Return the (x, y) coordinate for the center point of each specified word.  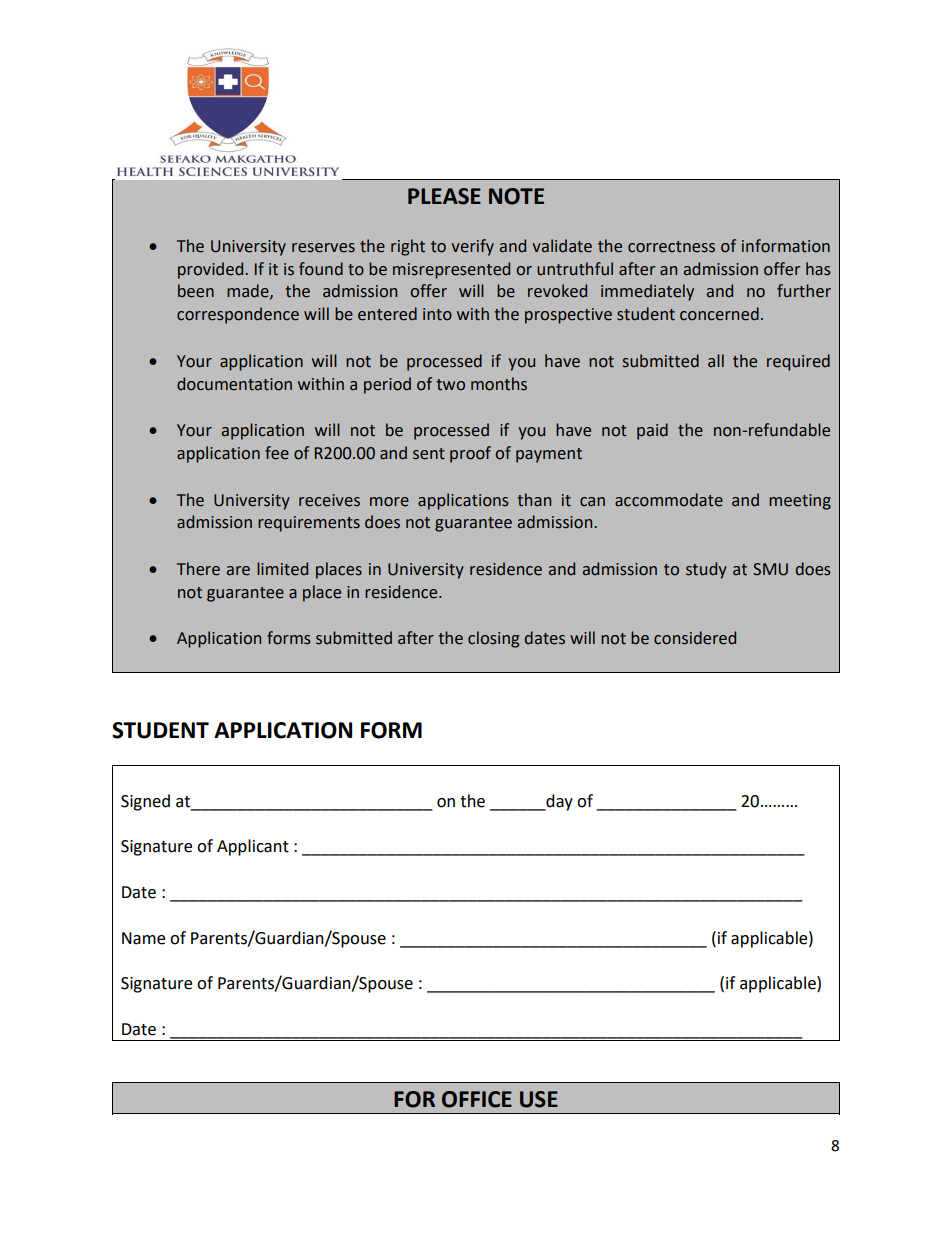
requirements (309, 524)
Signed (145, 802)
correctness (671, 247)
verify (472, 247)
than (534, 500)
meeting (800, 502)
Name (143, 938)
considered (695, 638)
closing (493, 639)
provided (212, 270)
